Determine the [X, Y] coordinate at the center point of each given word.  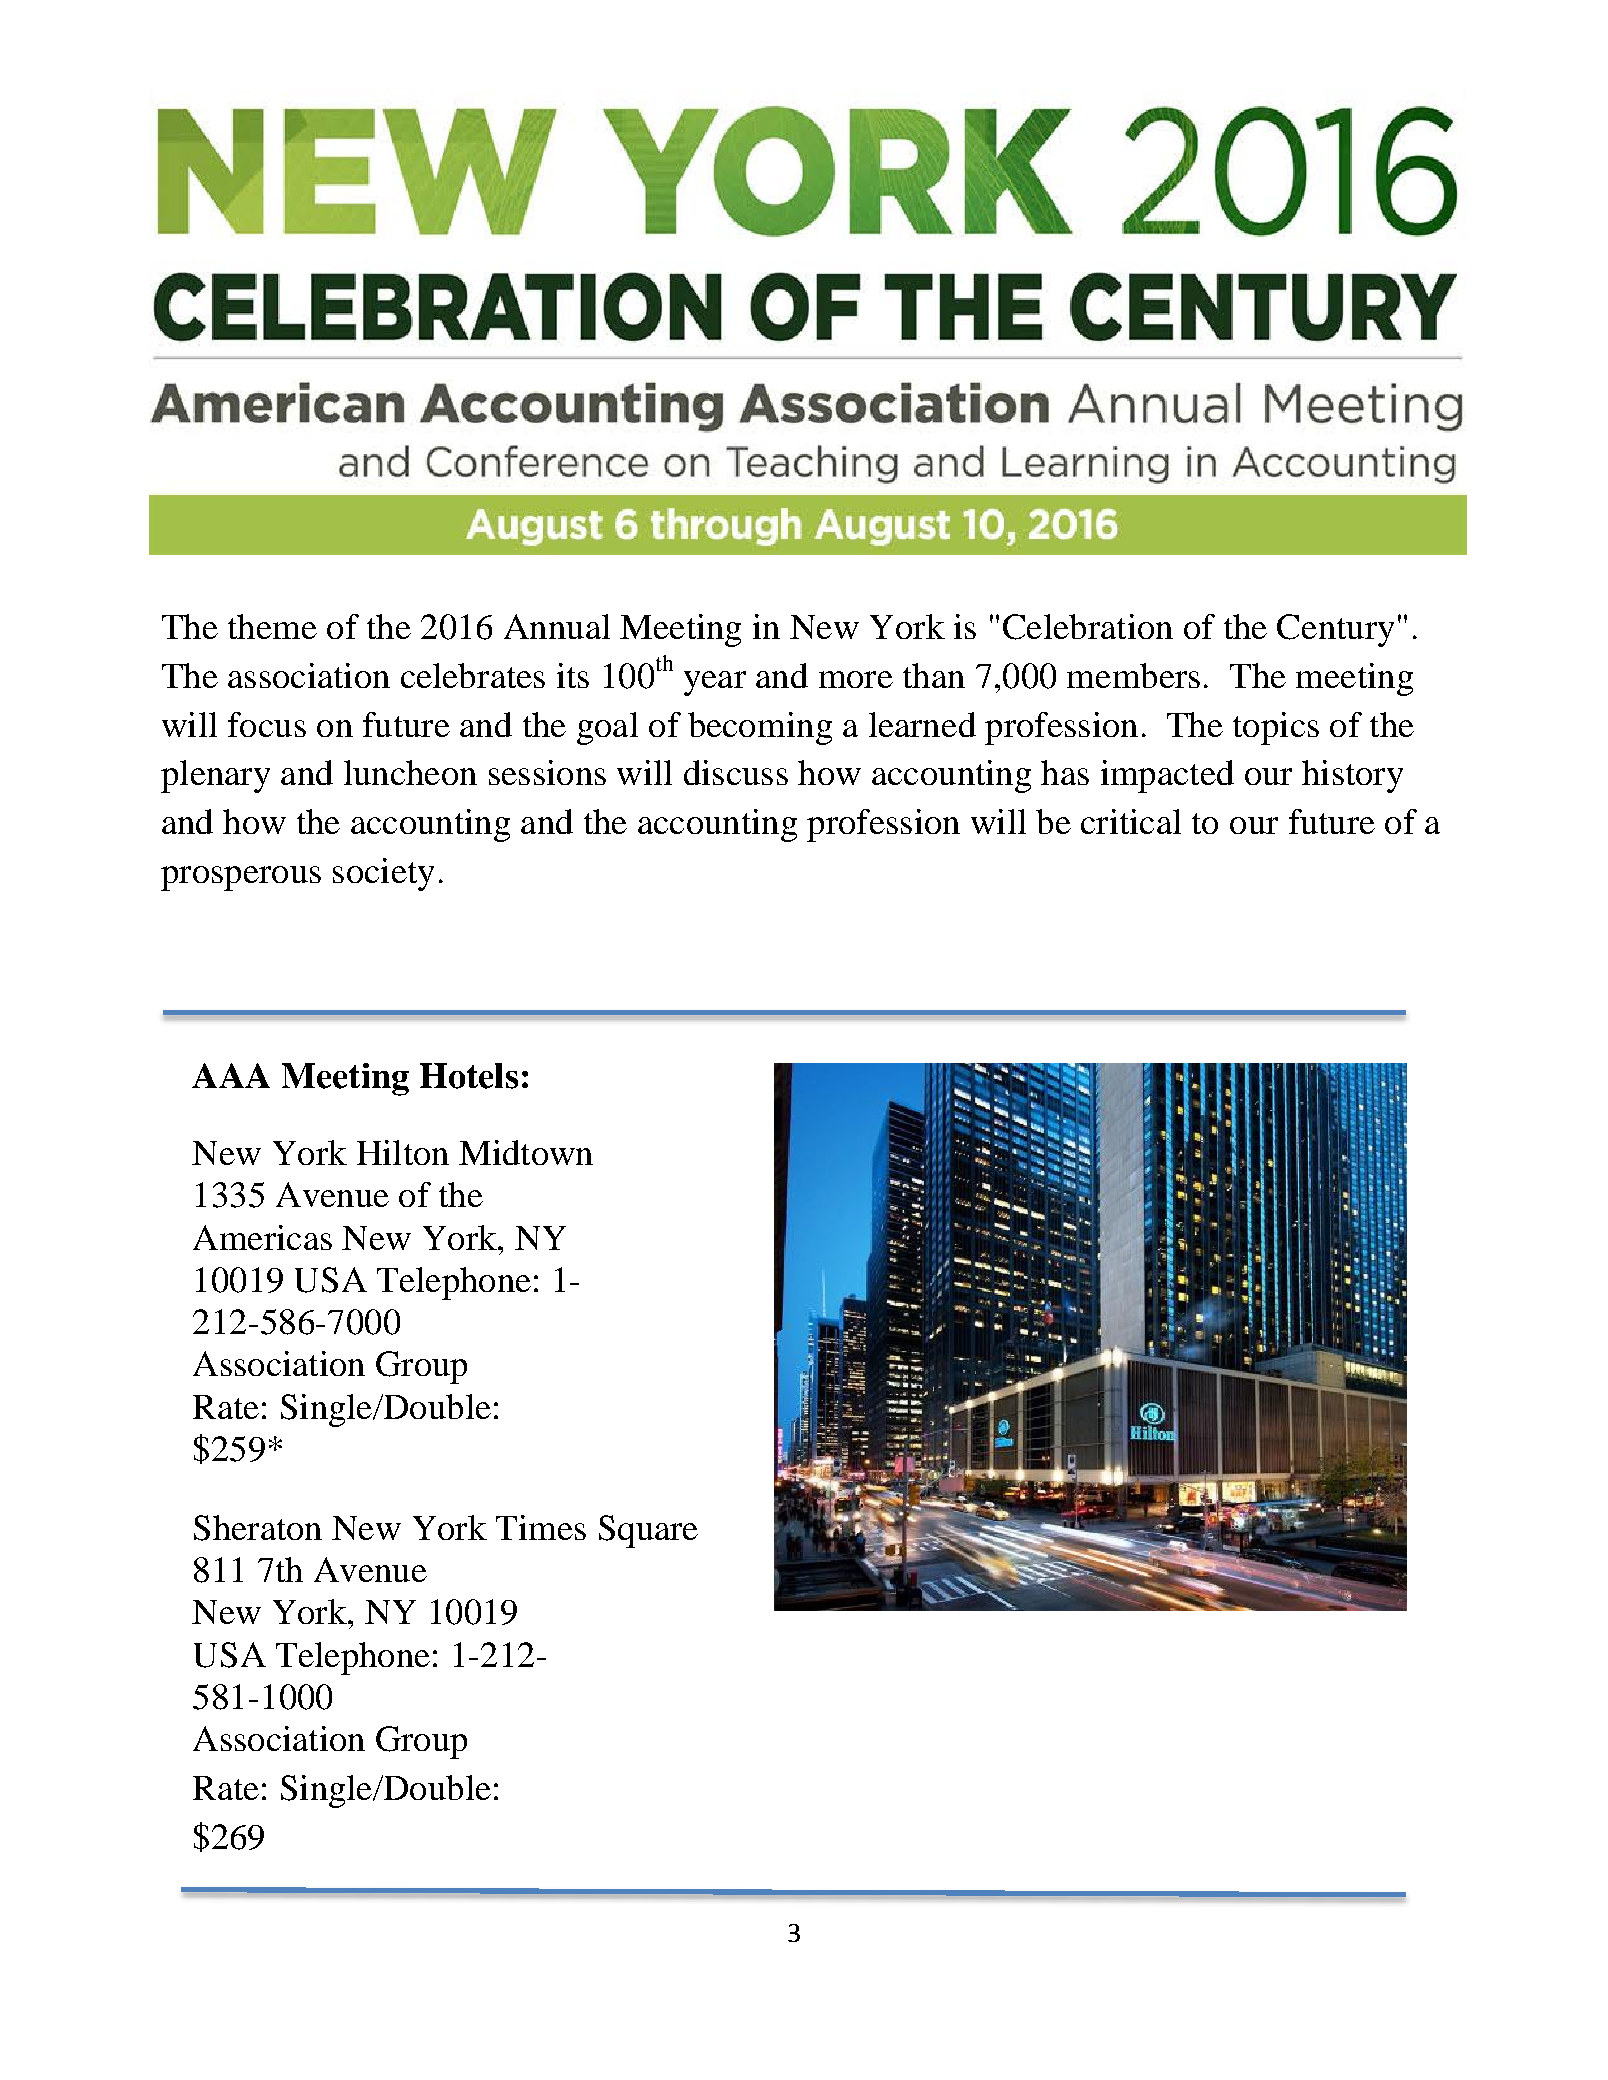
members [1133, 675]
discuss [736, 772]
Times [541, 1527]
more [856, 679]
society [383, 874]
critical [1131, 821]
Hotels [469, 1076]
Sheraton [258, 1528]
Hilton [403, 1152]
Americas [262, 1237]
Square [648, 1531]
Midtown [526, 1152]
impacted [1167, 776]
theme [272, 626]
